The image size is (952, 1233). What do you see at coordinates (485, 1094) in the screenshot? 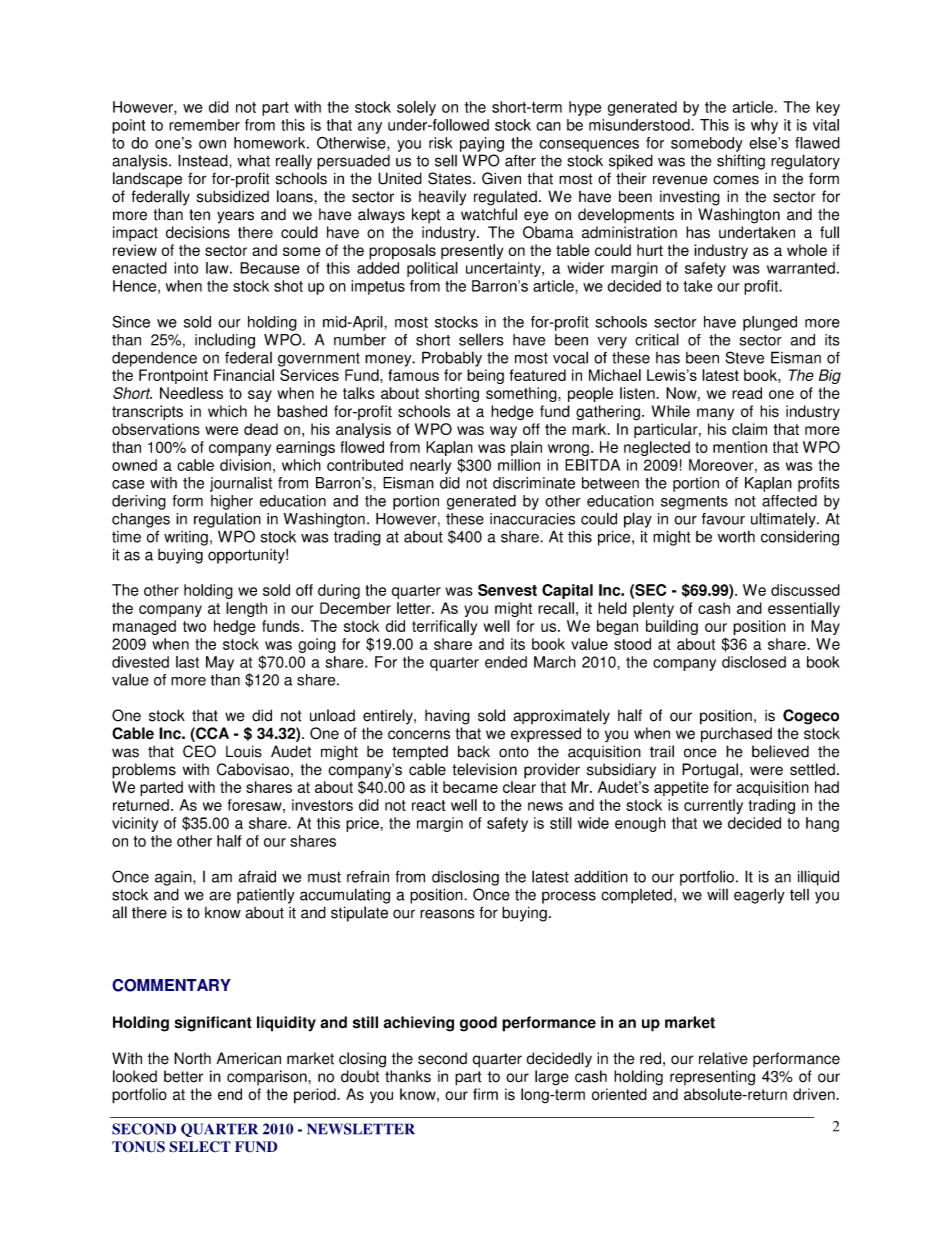
I see `firm` at bounding box center [485, 1094].
